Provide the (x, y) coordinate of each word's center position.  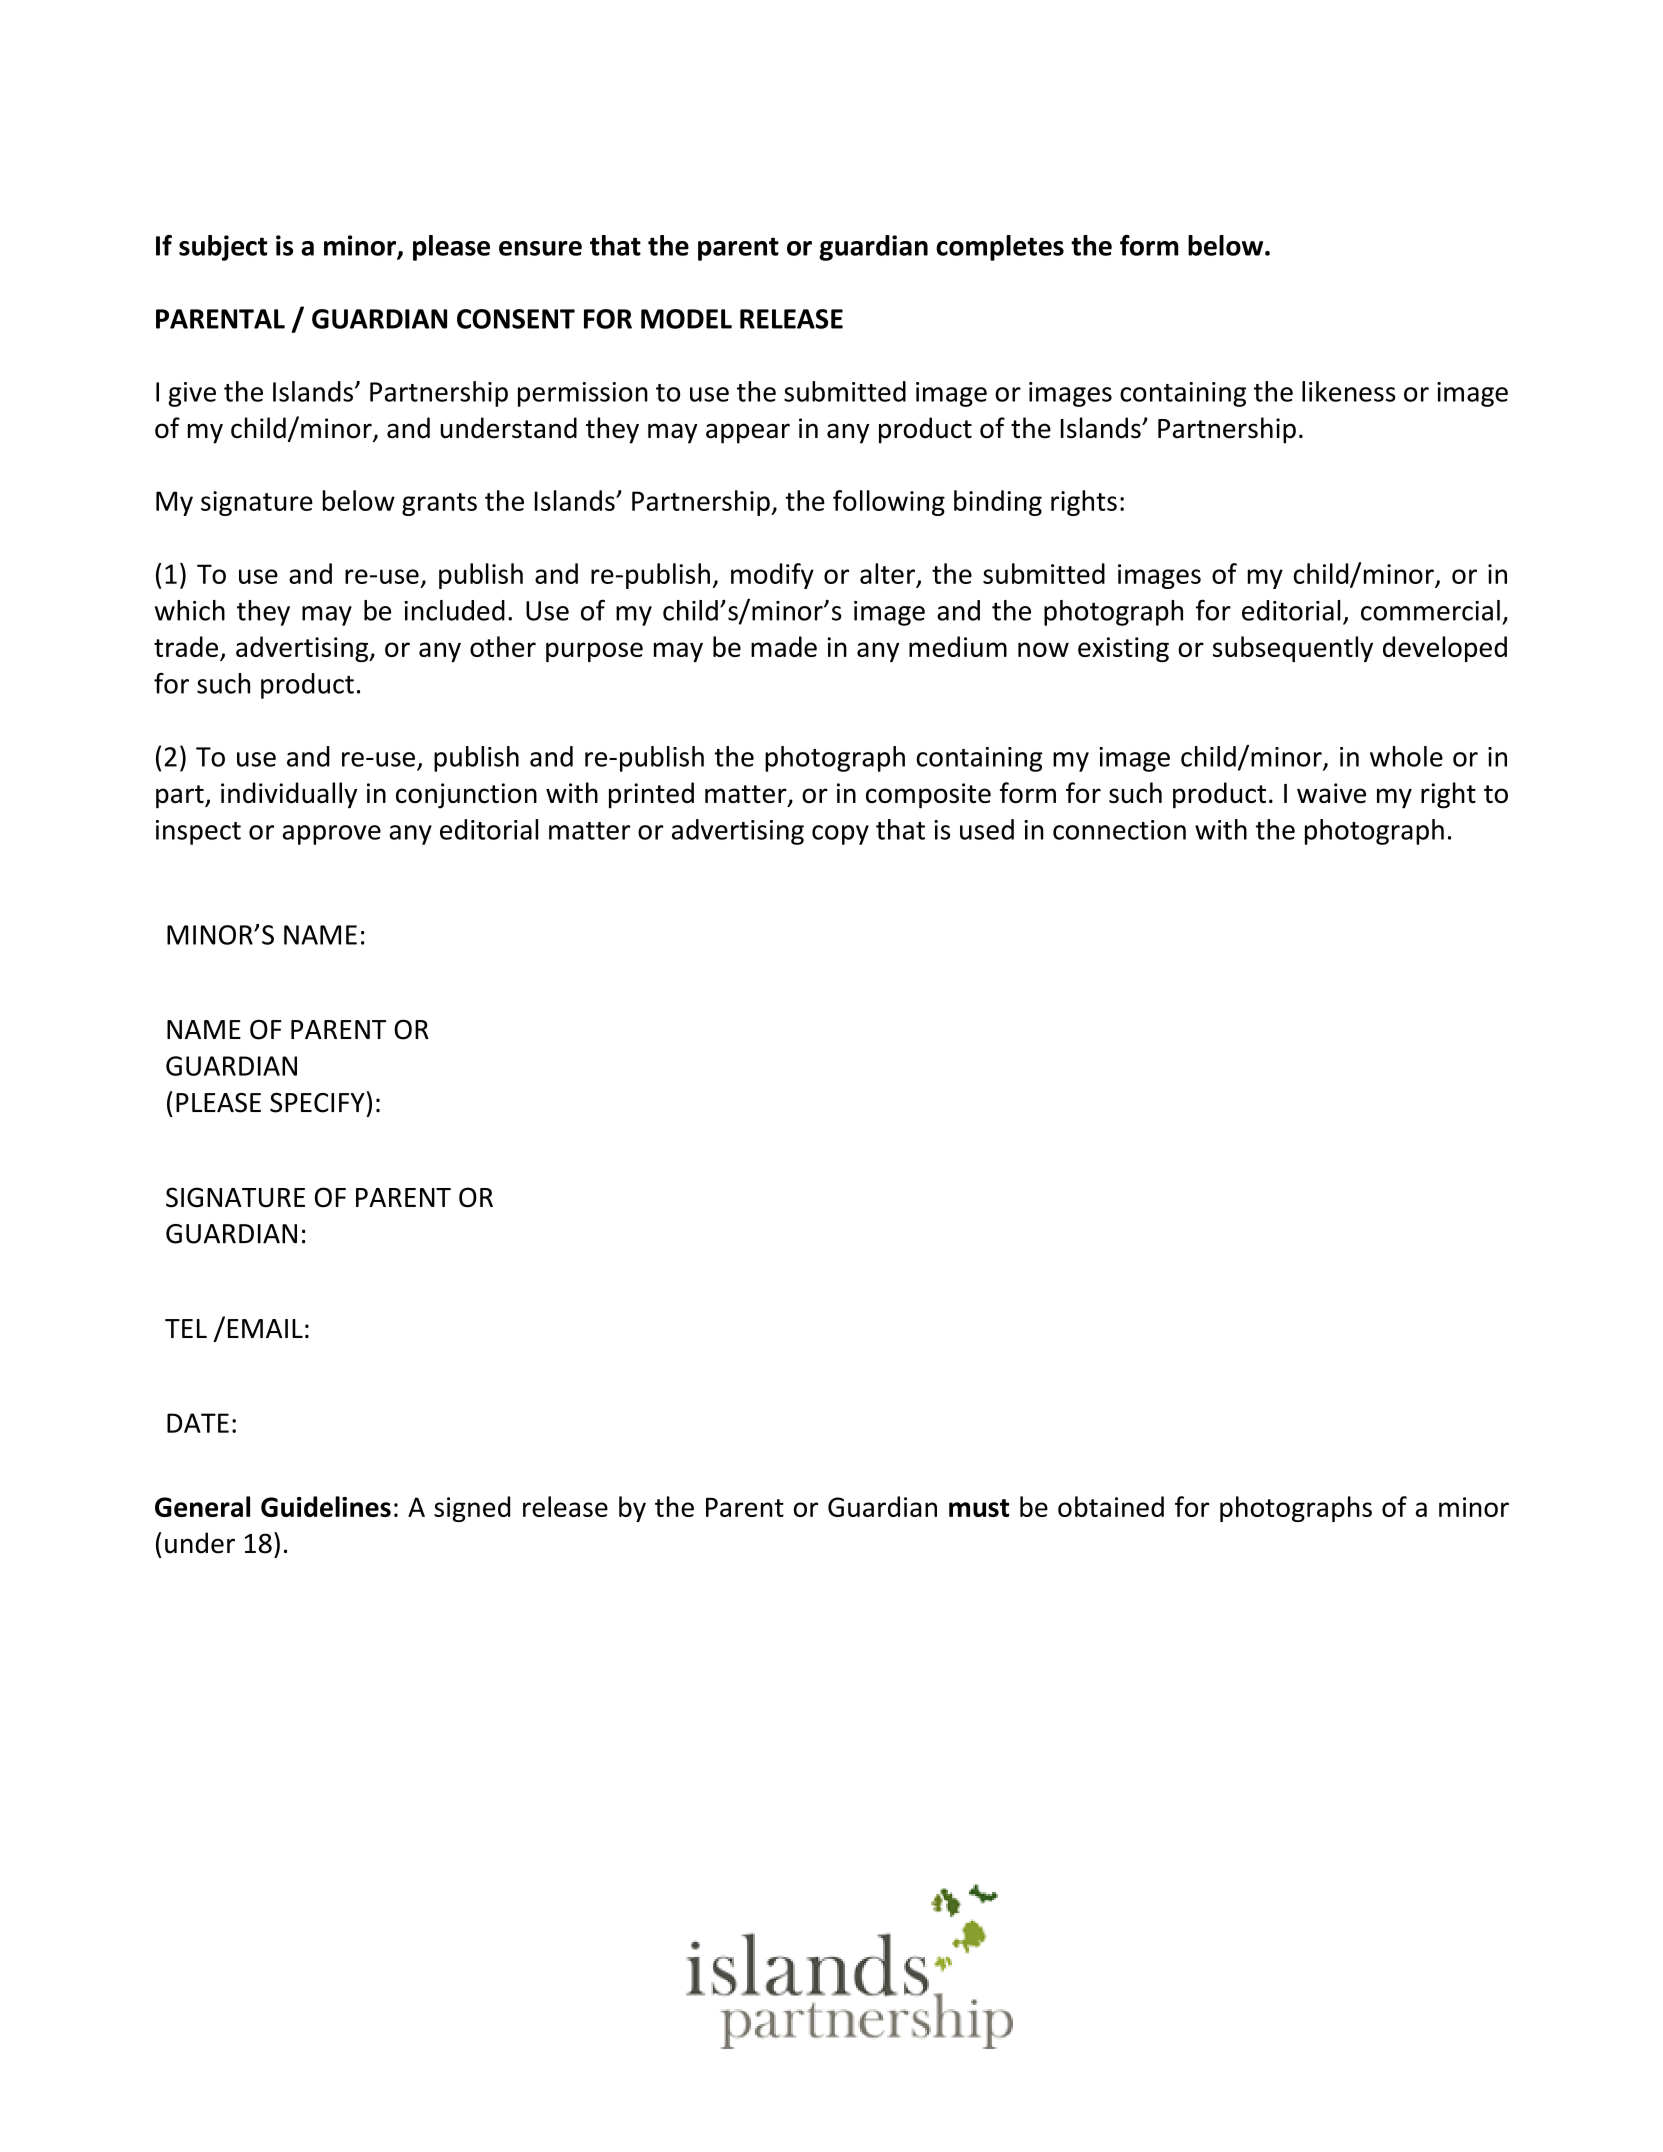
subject (223, 248)
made (784, 646)
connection (1119, 830)
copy (840, 835)
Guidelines (326, 1506)
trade (186, 646)
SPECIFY (317, 1103)
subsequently (1293, 649)
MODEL (686, 319)
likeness (1349, 391)
